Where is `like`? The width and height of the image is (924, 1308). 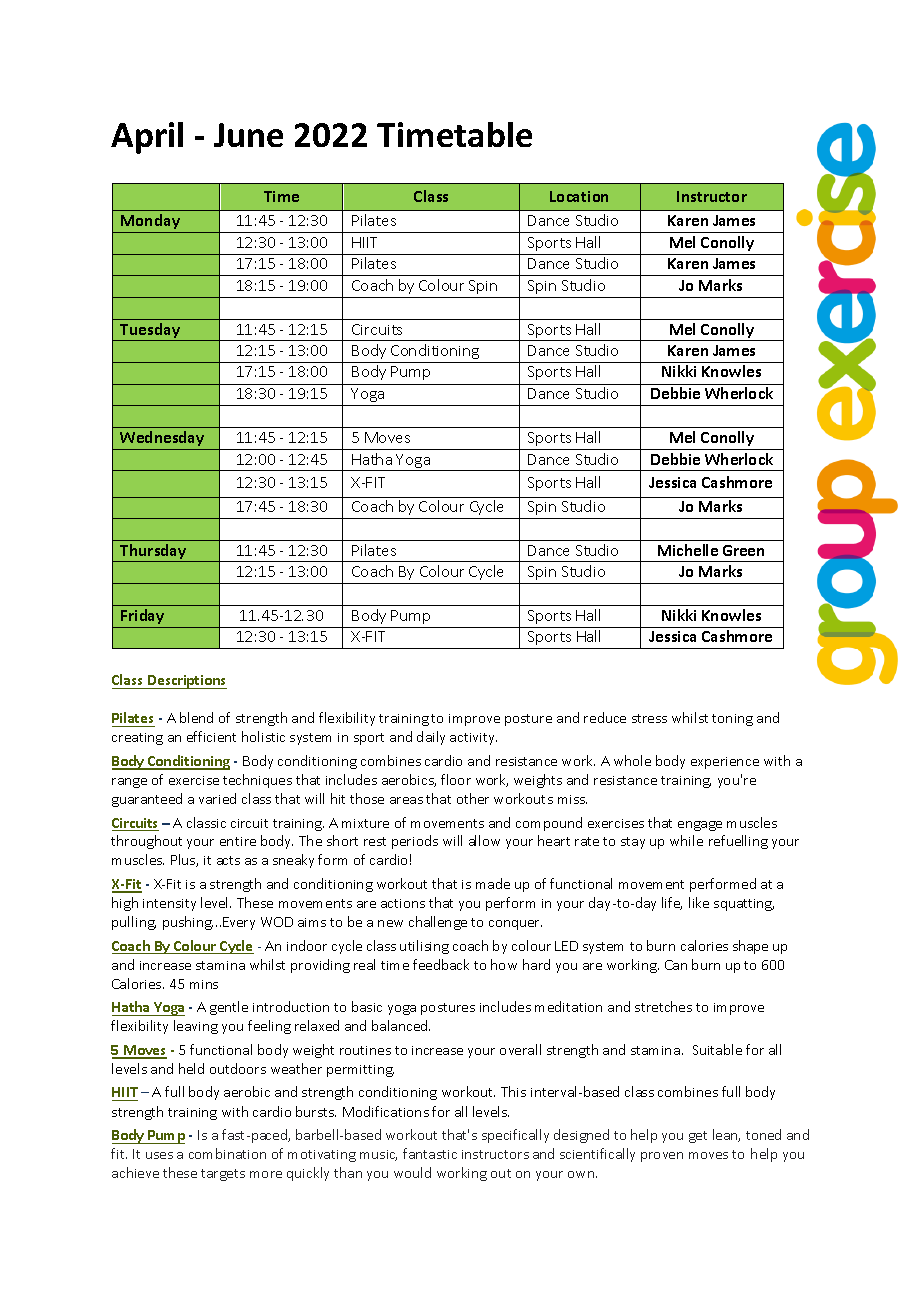
like is located at coordinates (699, 902).
